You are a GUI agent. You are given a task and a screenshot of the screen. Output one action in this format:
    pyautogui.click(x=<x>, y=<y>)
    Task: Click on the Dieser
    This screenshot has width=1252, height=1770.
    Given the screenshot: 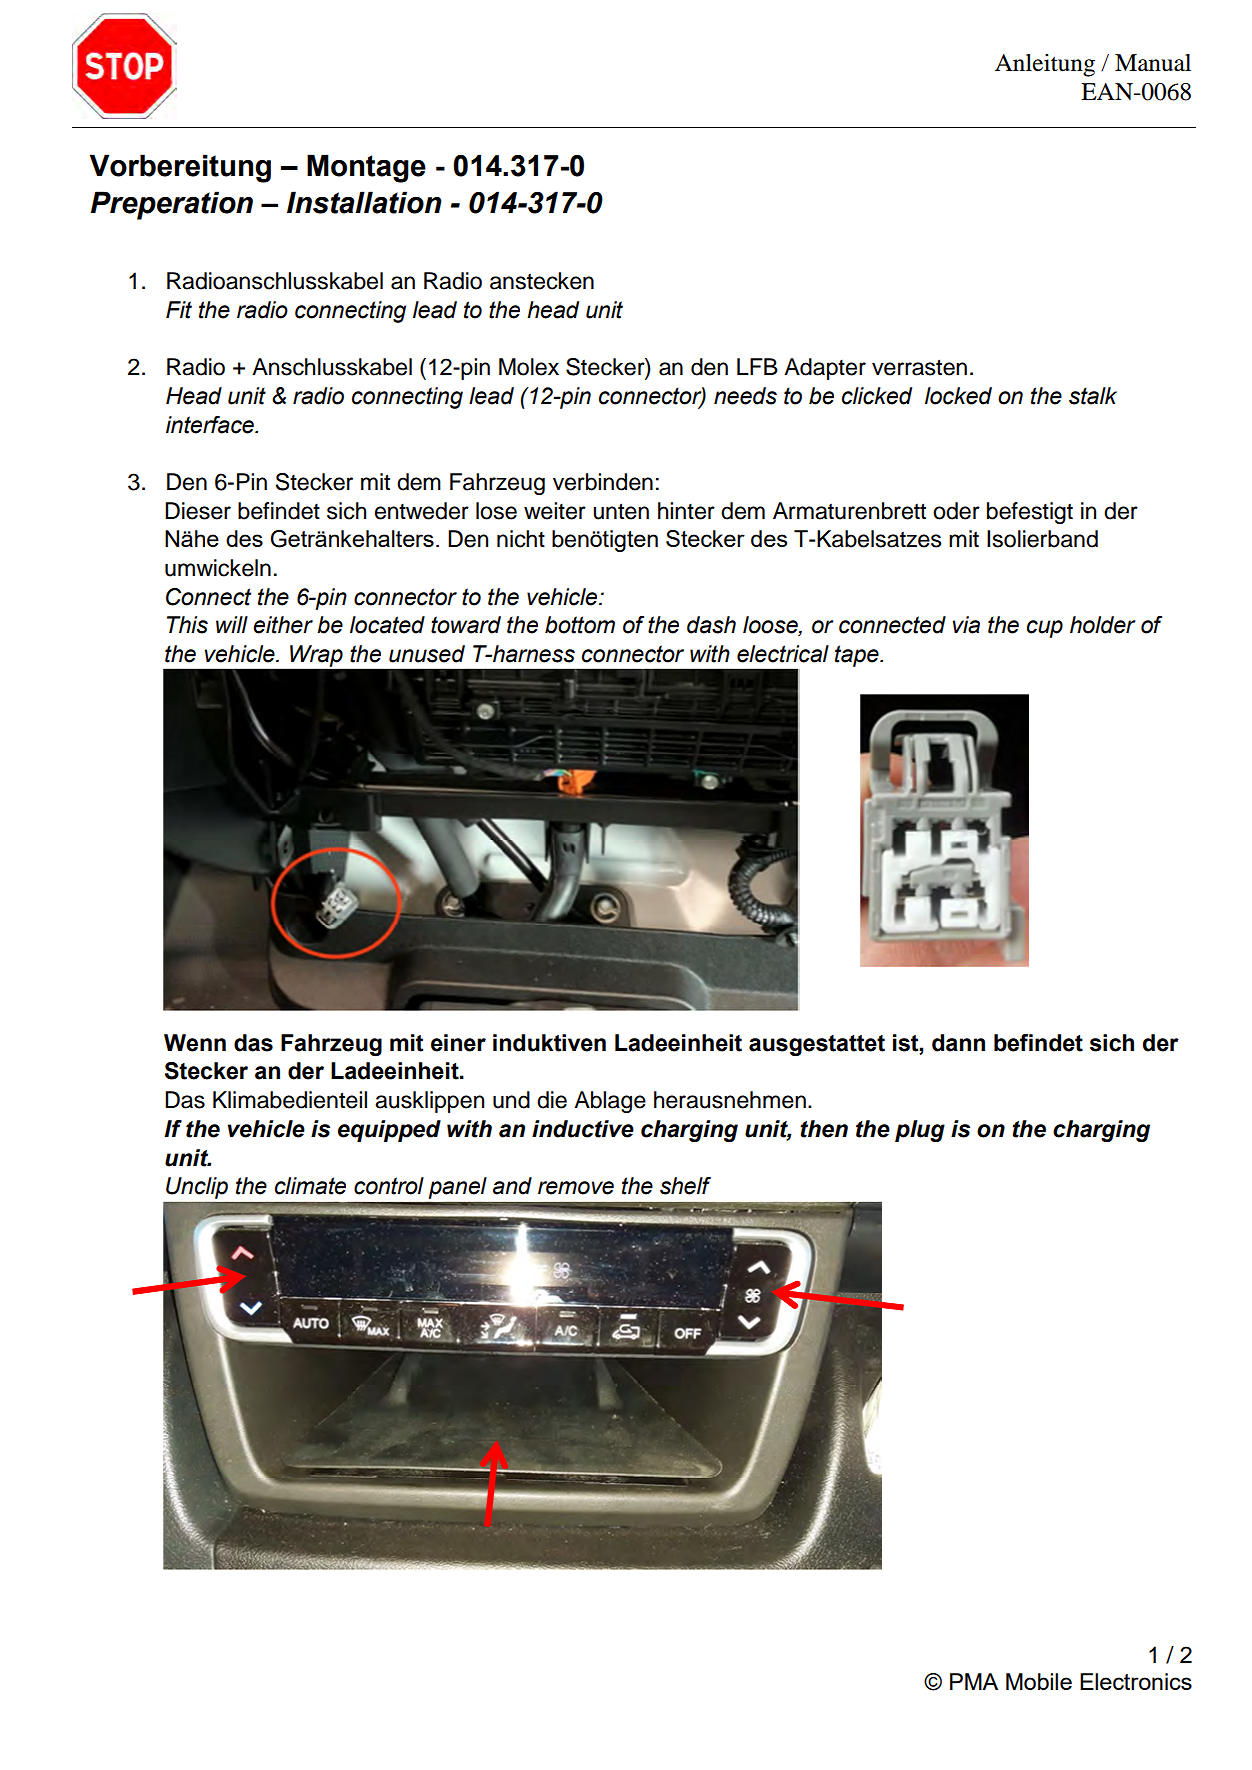 What is the action you would take?
    pyautogui.click(x=198, y=511)
